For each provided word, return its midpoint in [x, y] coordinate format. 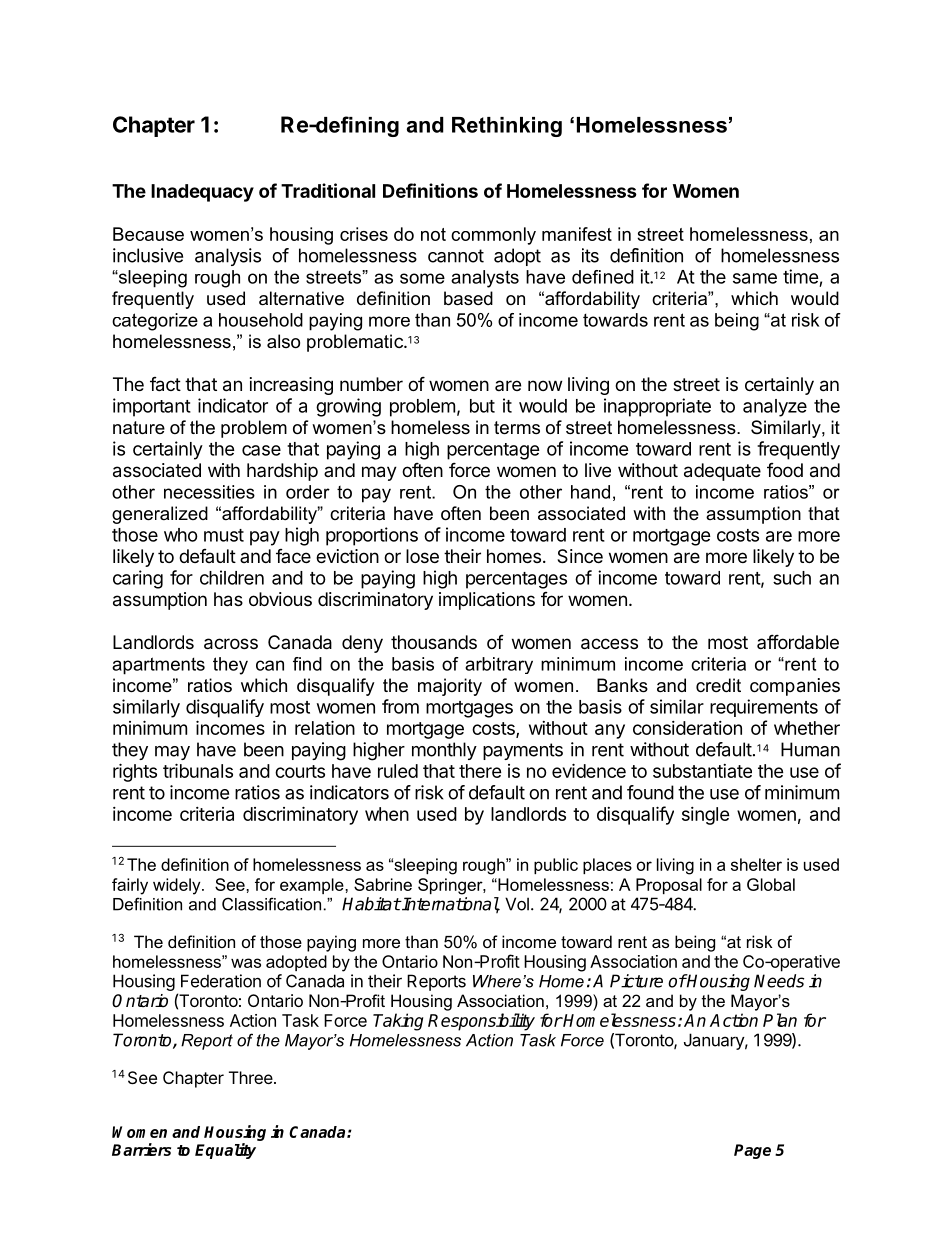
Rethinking [507, 127]
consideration [687, 728]
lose [422, 556]
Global [771, 884]
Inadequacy [202, 193]
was [246, 963]
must [224, 535]
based [468, 298]
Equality [225, 1151]
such [792, 578]
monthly [444, 751]
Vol [517, 904]
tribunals [198, 770]
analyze [775, 408]
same [755, 278]
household [261, 320]
